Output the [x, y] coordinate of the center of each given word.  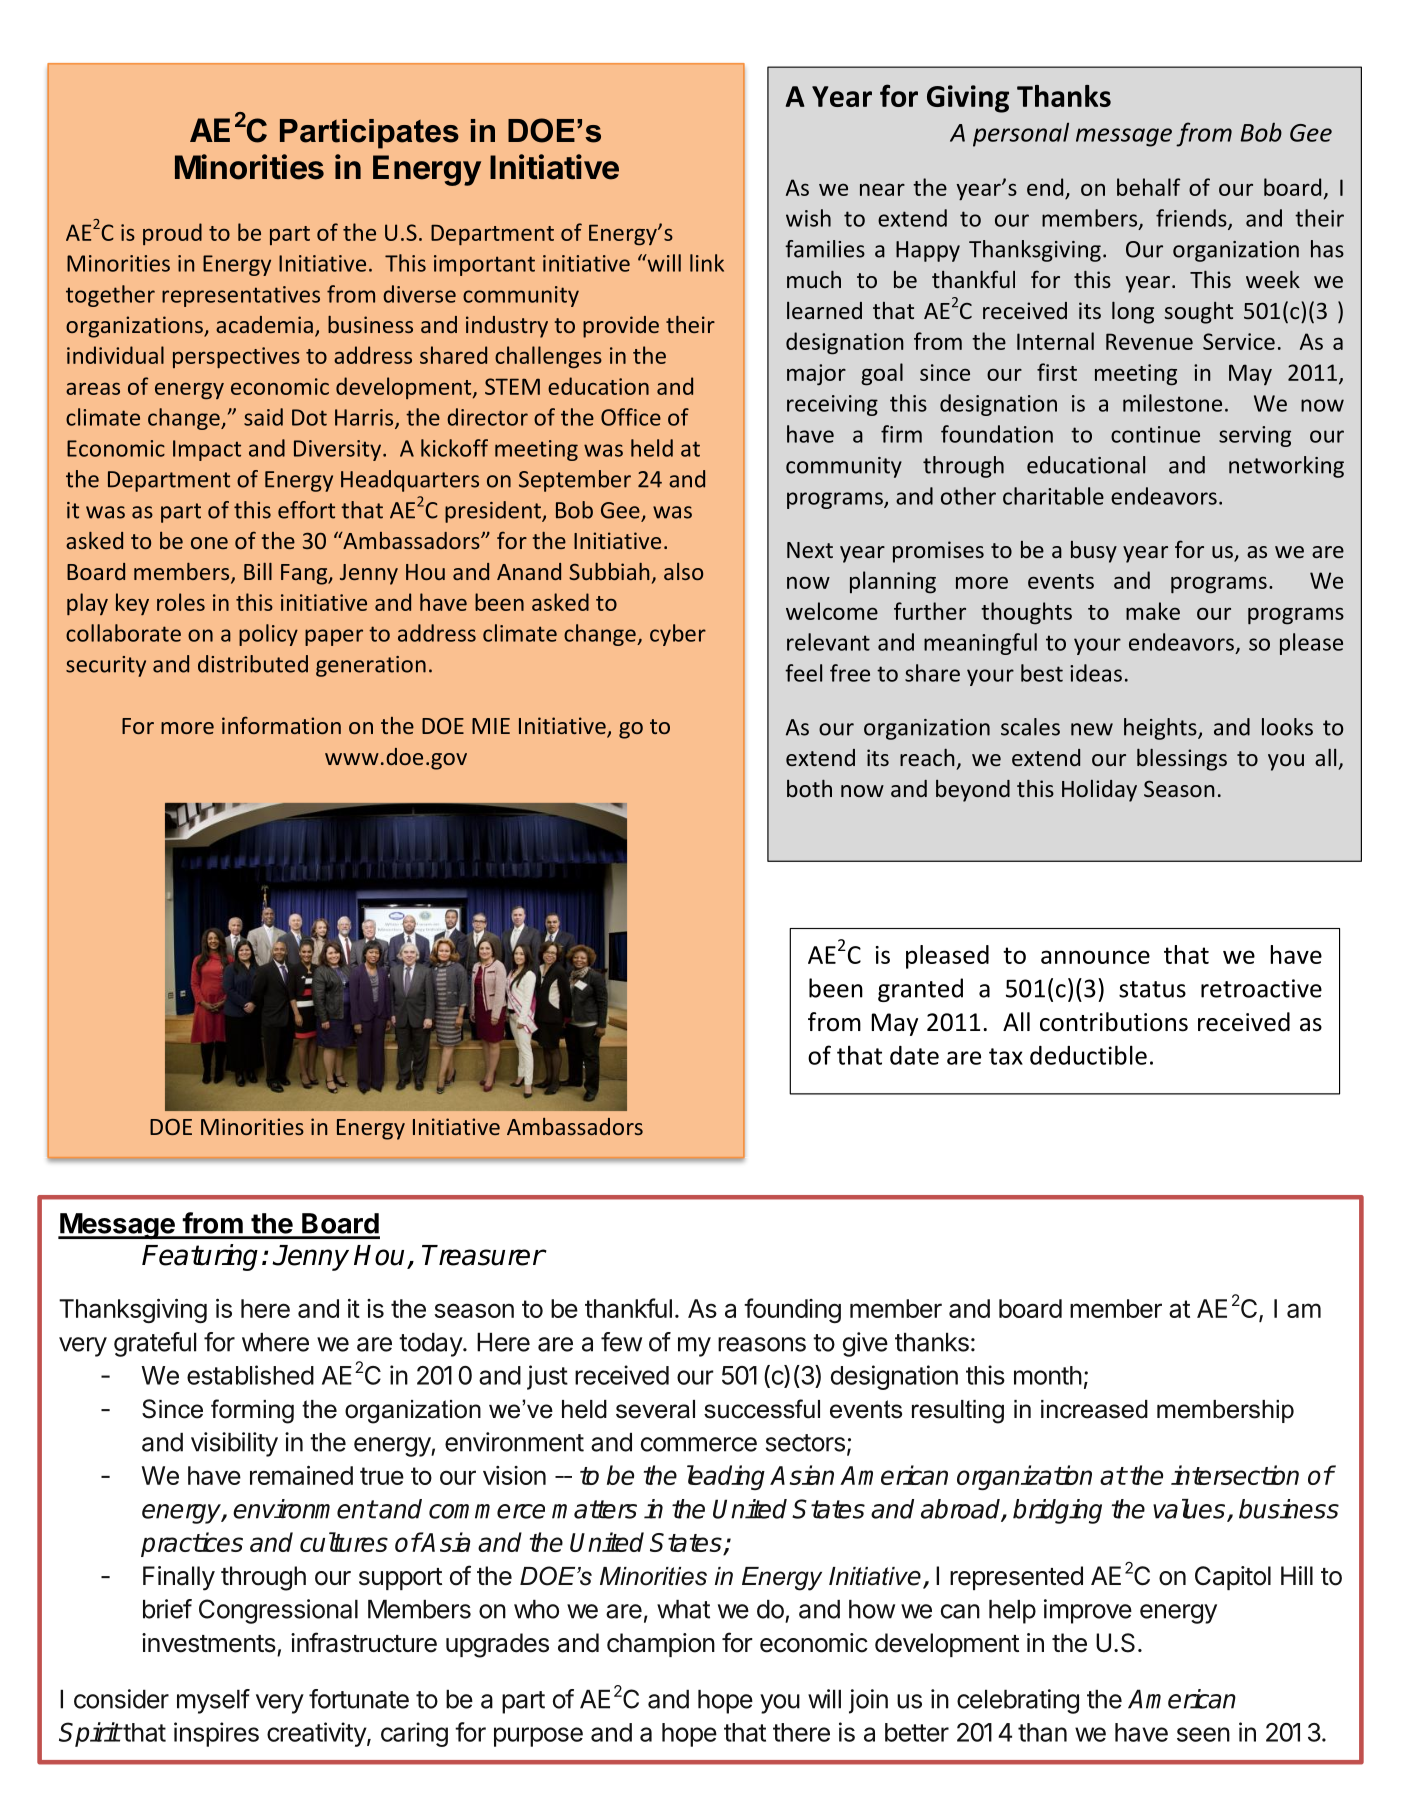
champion [661, 1645]
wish [808, 218]
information [281, 725]
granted [920, 990]
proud [172, 234]
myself [213, 1701]
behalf [1148, 187]
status [1152, 989]
